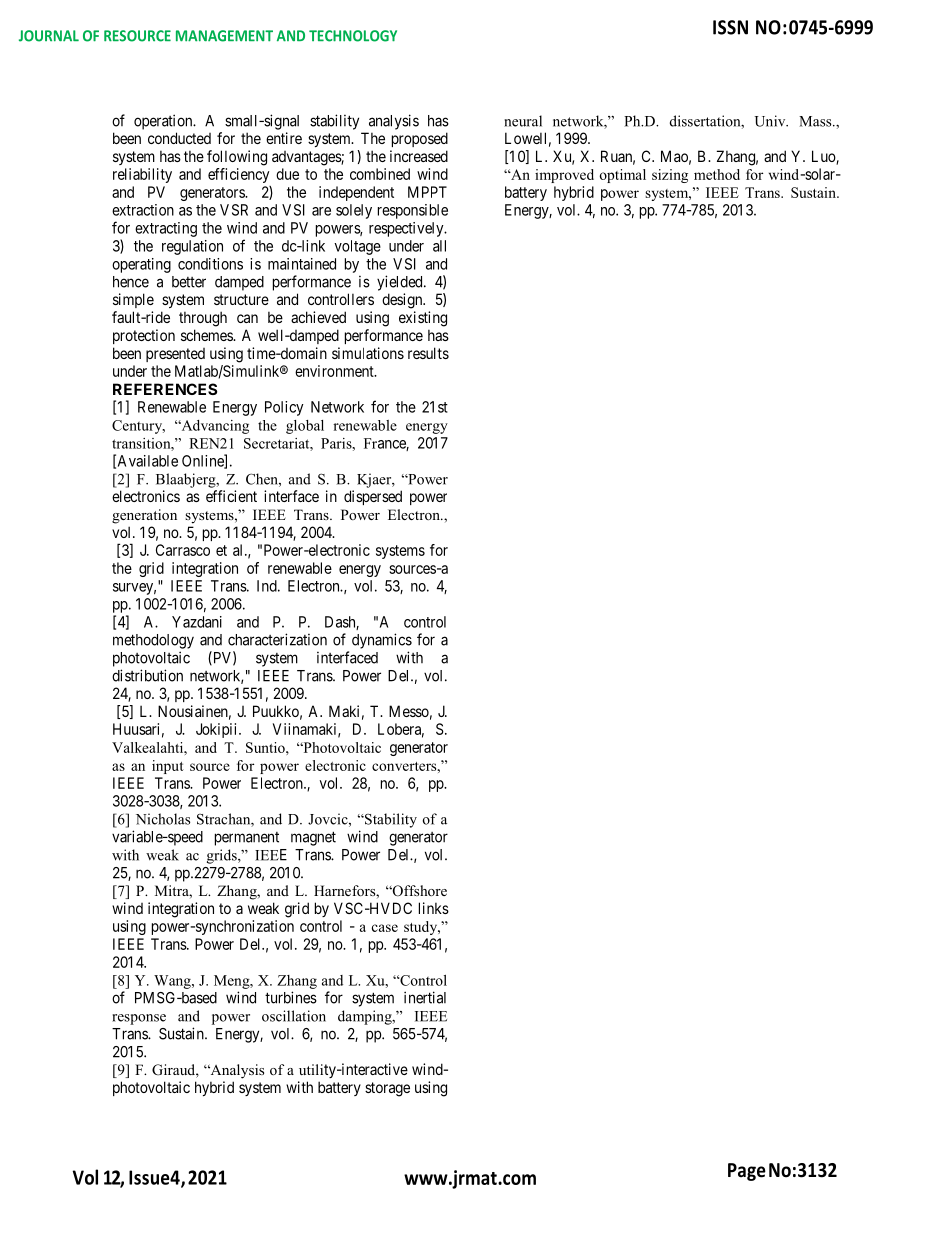 This document has width=952, height=1233. What do you see at coordinates (224, 36) in the document?
I see `MANAGEMENT` at bounding box center [224, 36].
